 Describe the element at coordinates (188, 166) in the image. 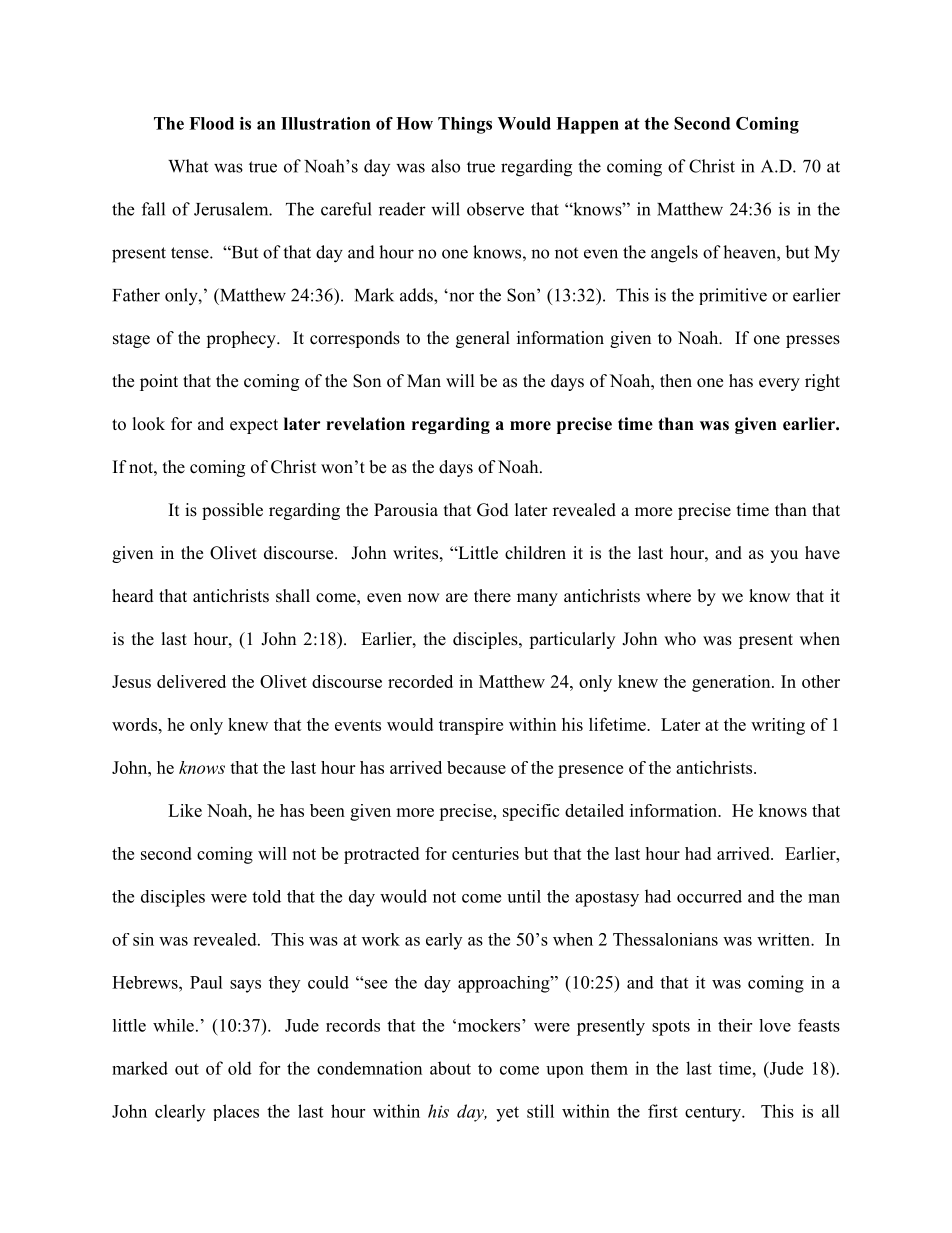

I see `What` at that location.
